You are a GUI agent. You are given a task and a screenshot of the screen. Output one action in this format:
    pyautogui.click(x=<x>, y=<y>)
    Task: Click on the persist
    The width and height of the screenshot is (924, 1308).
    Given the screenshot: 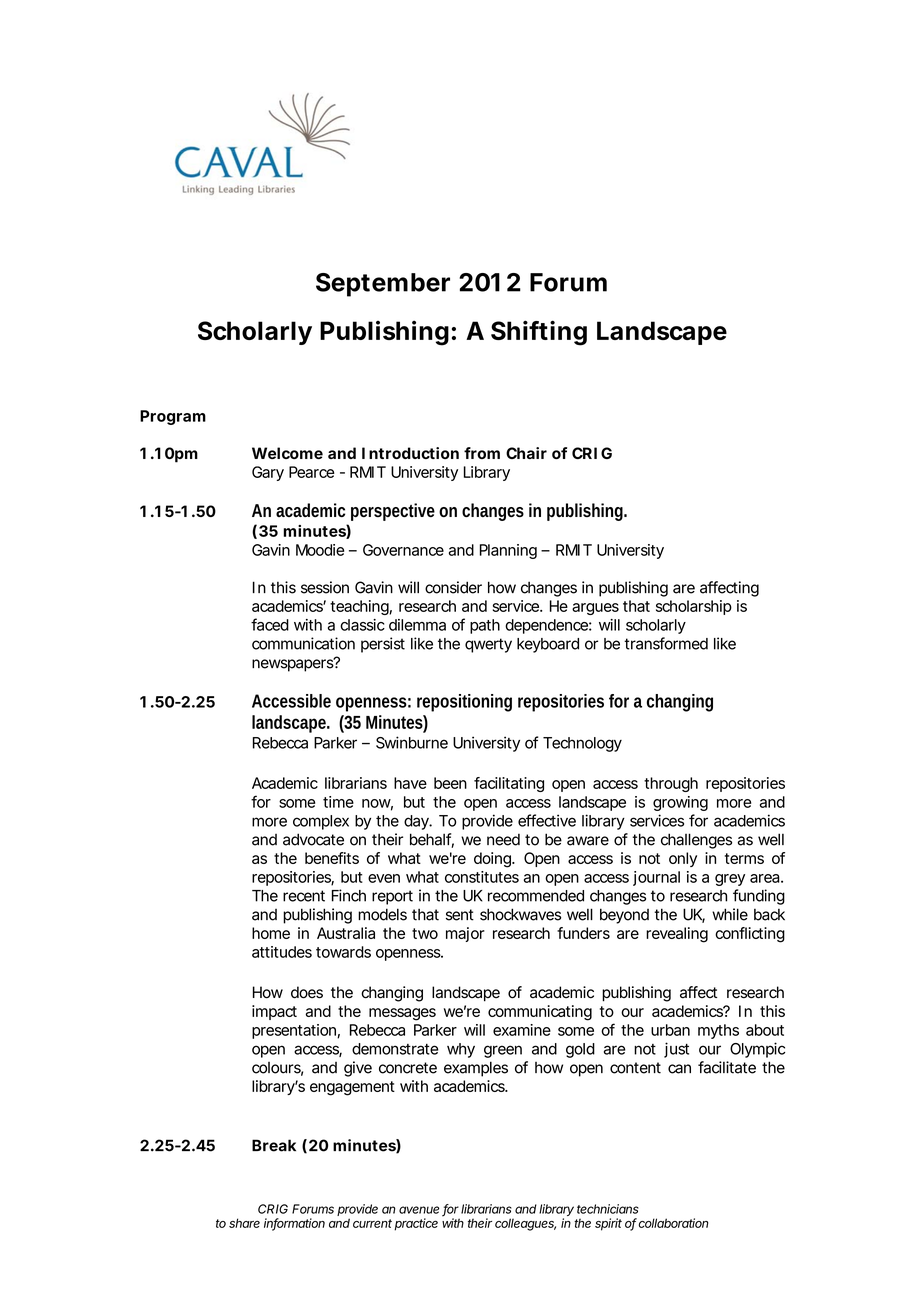 What is the action you would take?
    pyautogui.click(x=383, y=645)
